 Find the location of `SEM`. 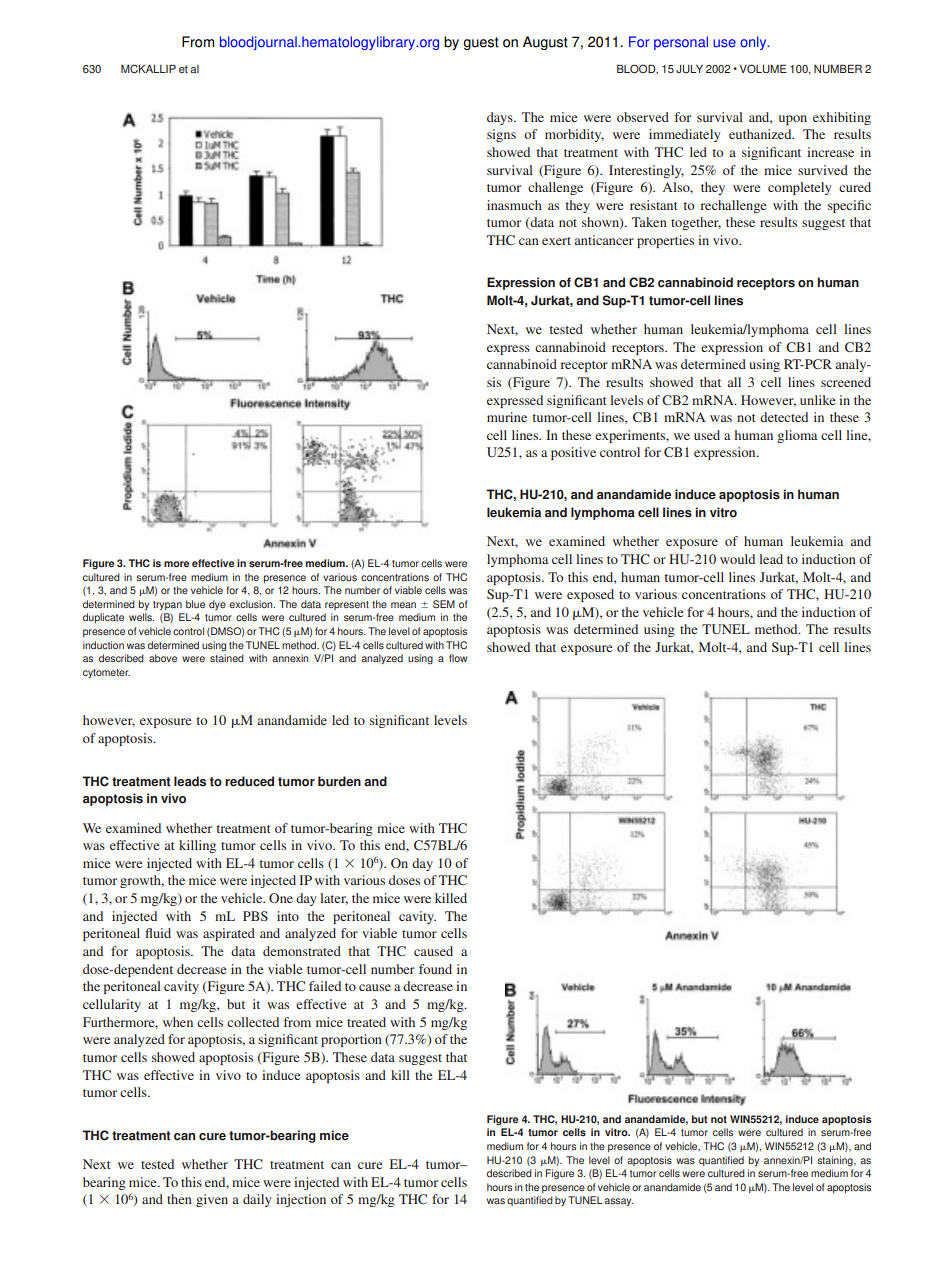

SEM is located at coordinates (444, 604).
